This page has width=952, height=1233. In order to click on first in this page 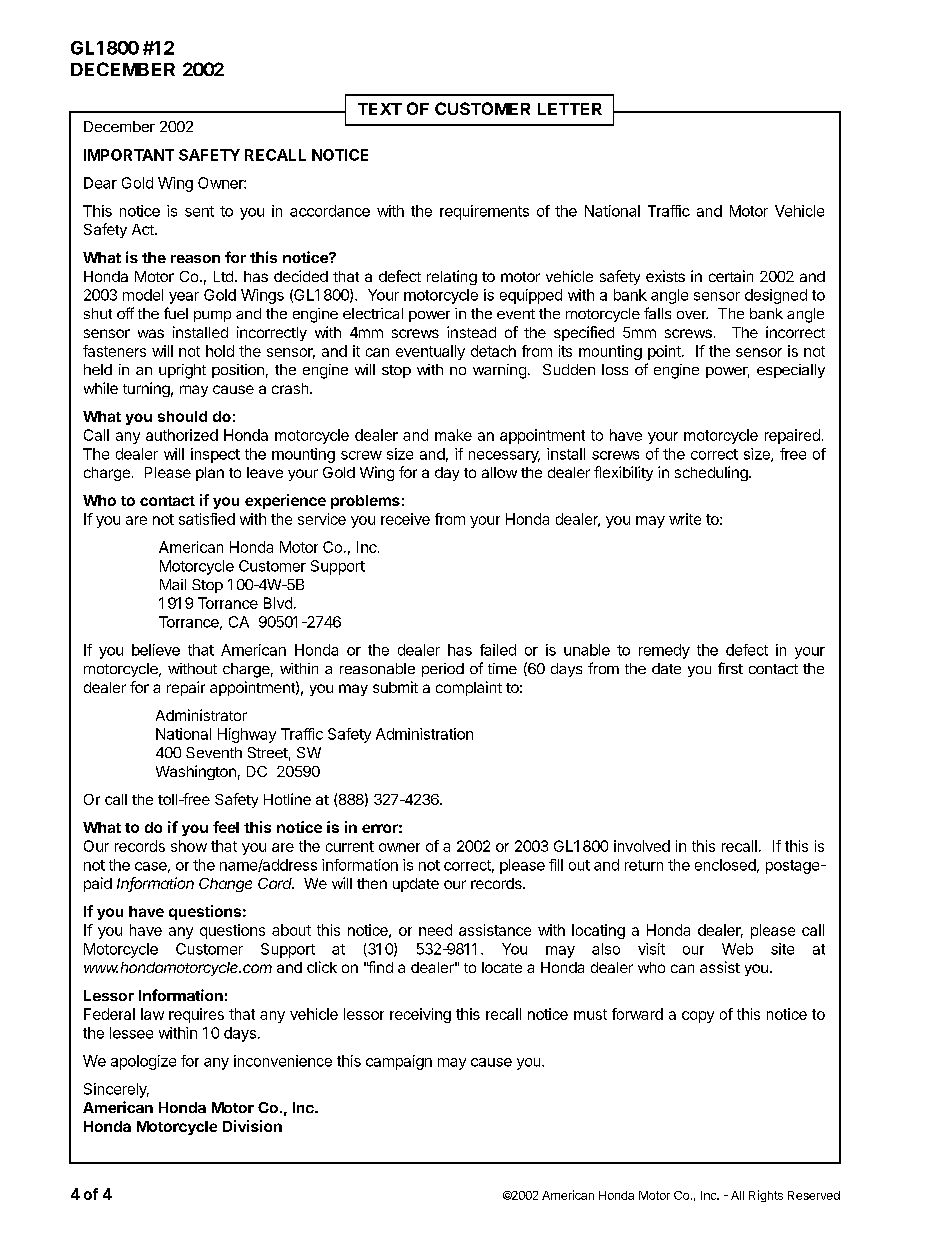, I will do `click(730, 668)`.
